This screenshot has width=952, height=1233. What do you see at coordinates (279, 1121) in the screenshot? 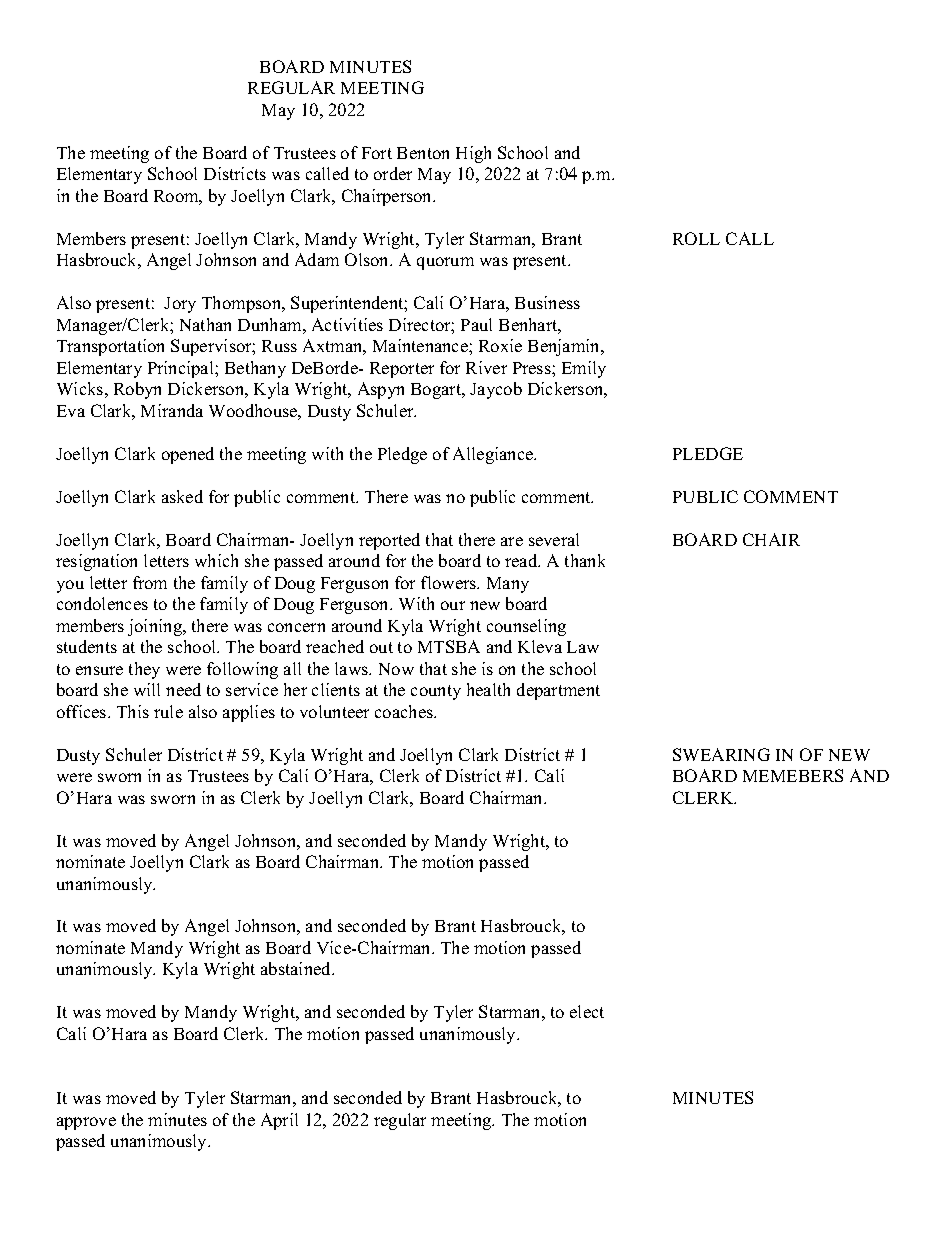
I see `April` at bounding box center [279, 1121].
